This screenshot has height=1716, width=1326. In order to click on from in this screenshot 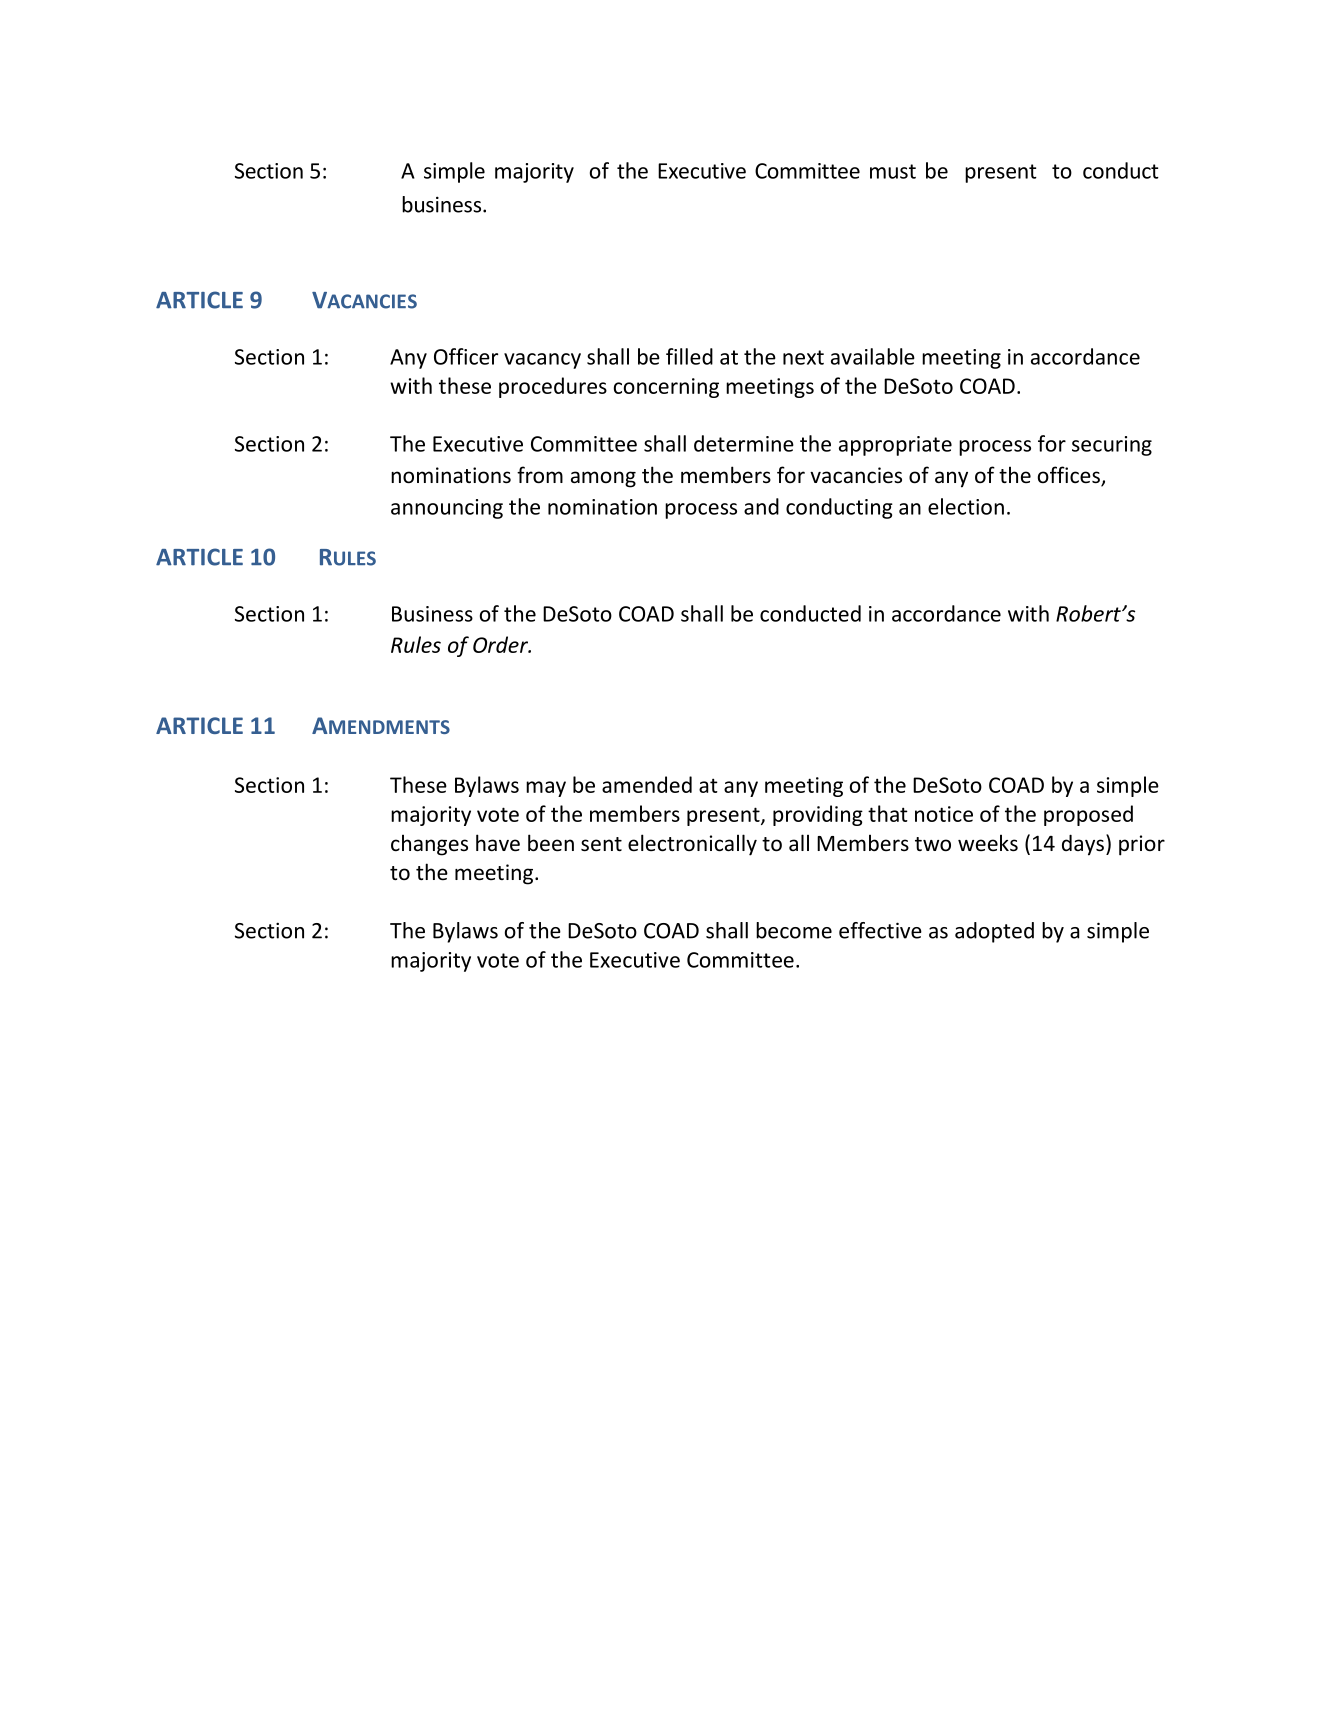, I will do `click(540, 475)`.
